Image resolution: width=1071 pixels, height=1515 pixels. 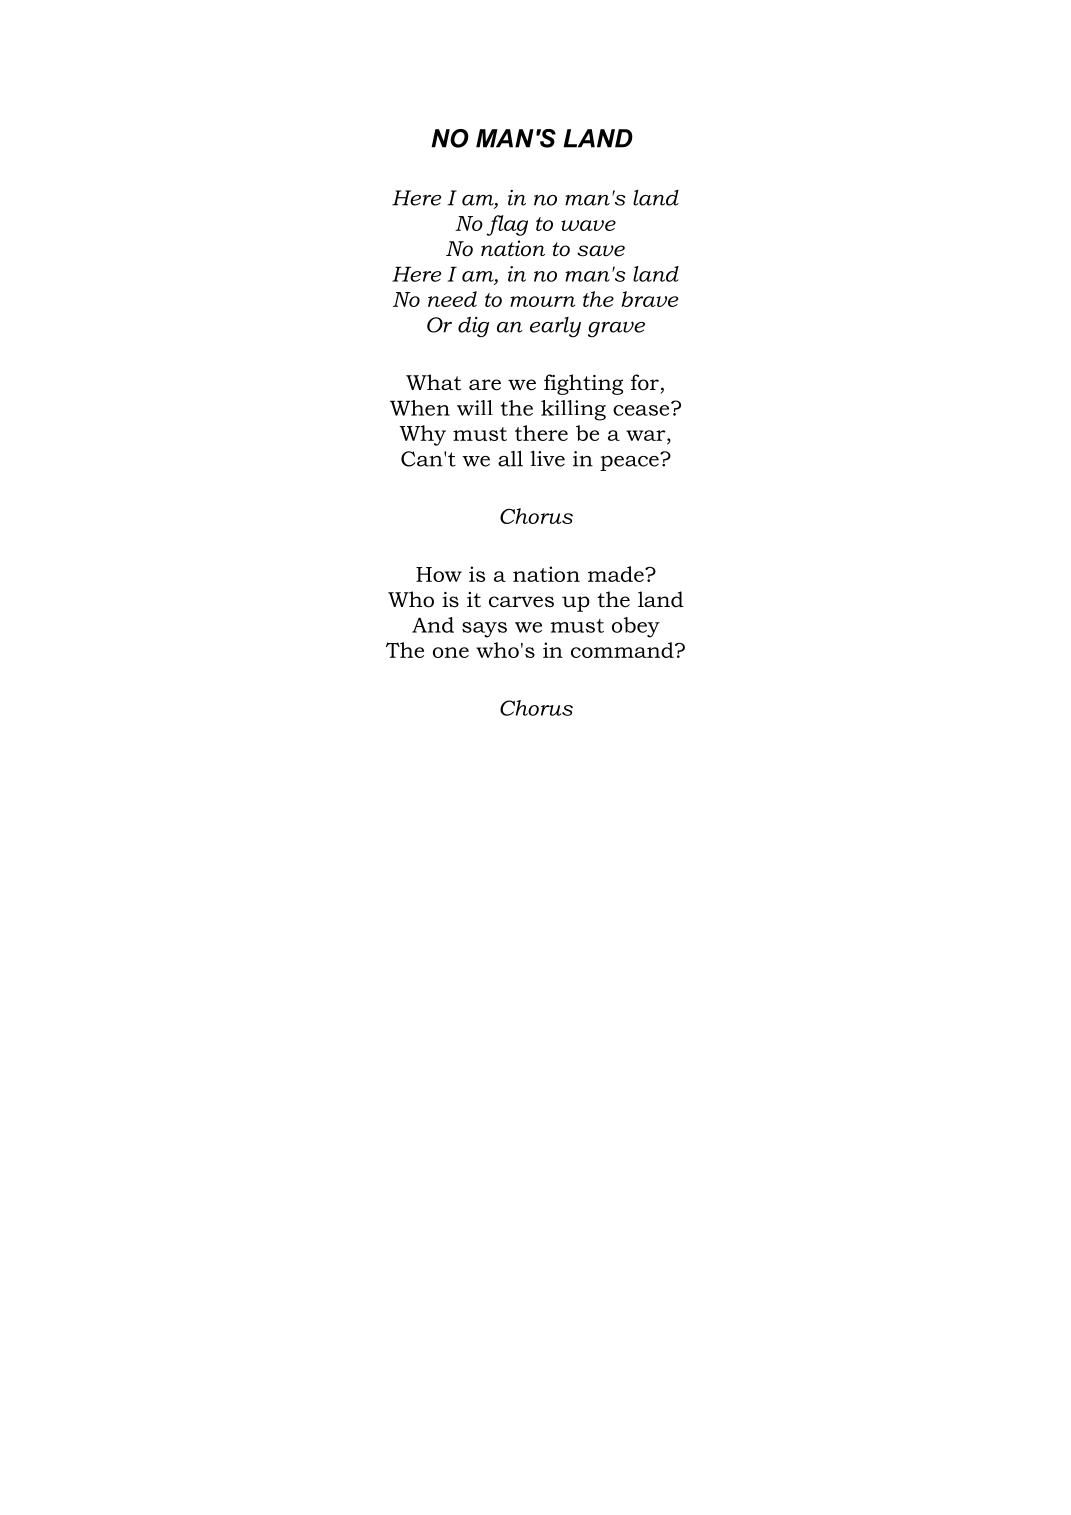 What do you see at coordinates (623, 650) in the page?
I see `command` at bounding box center [623, 650].
